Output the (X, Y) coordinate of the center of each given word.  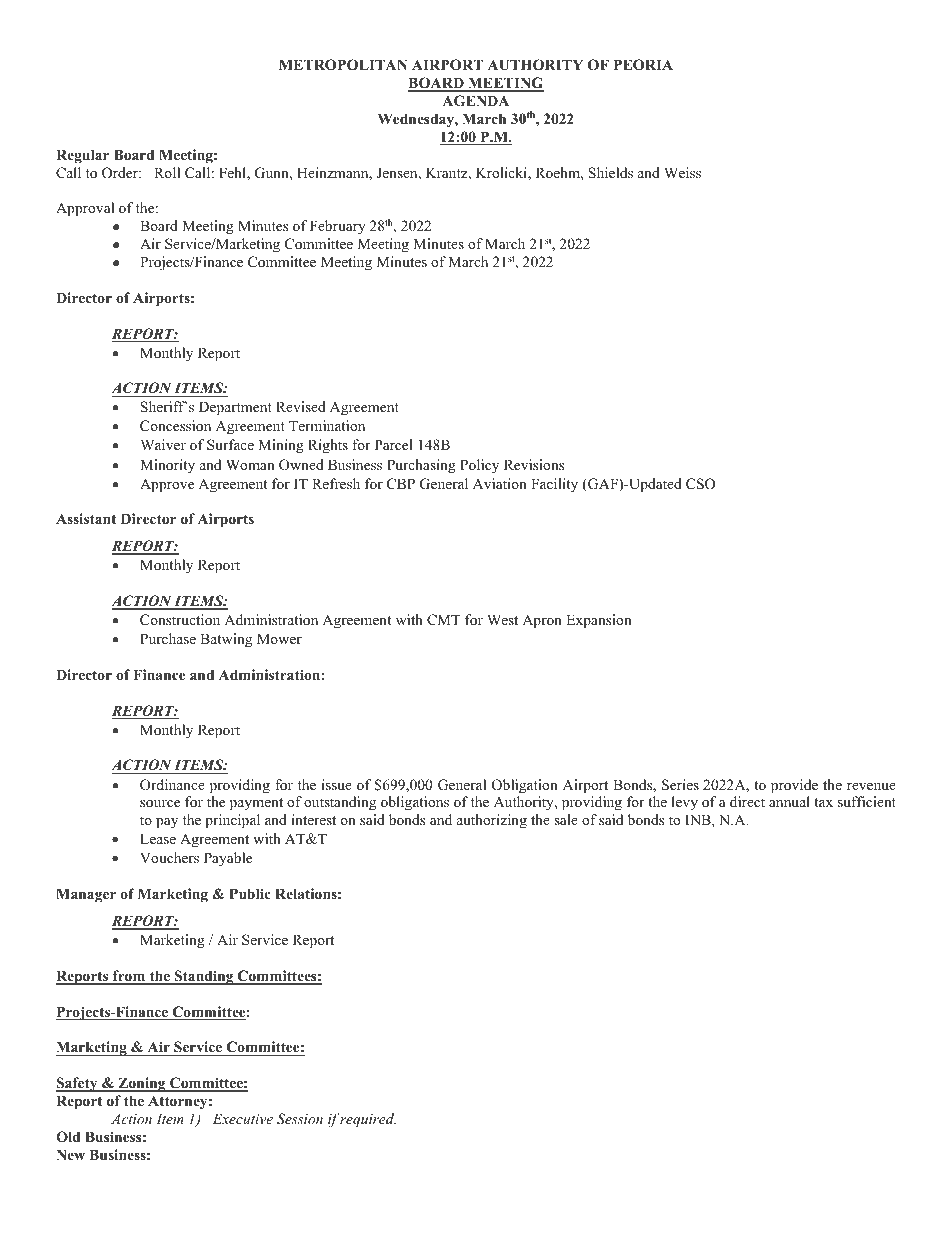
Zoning (142, 1084)
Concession (175, 426)
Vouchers (169, 857)
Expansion (599, 621)
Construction (180, 620)
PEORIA (643, 65)
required (368, 1120)
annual (789, 801)
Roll (167, 172)
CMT (443, 620)
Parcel (394, 444)
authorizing (492, 821)
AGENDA (475, 101)
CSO (700, 484)
